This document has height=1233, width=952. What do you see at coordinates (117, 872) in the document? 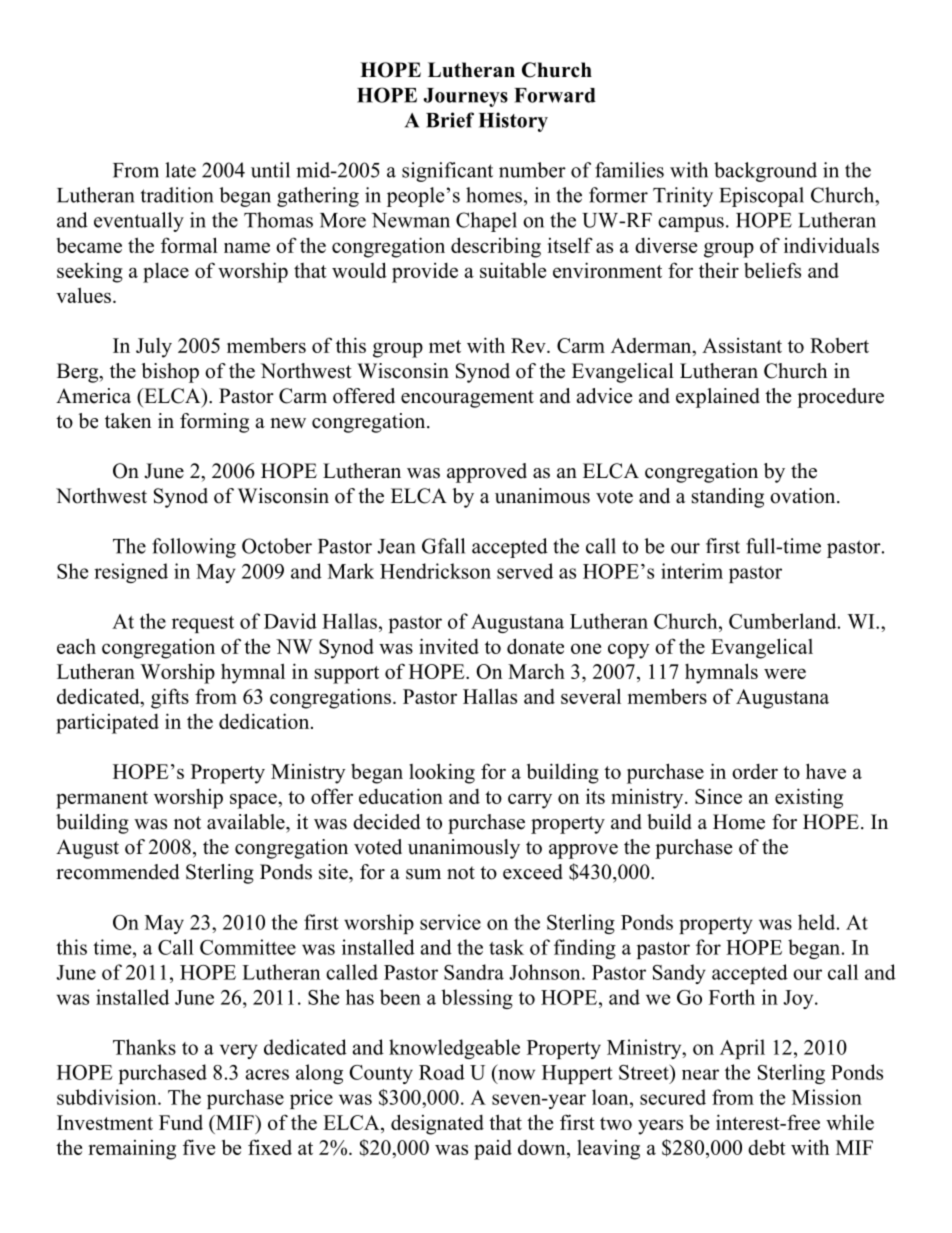
I see `recommended` at bounding box center [117, 872].
